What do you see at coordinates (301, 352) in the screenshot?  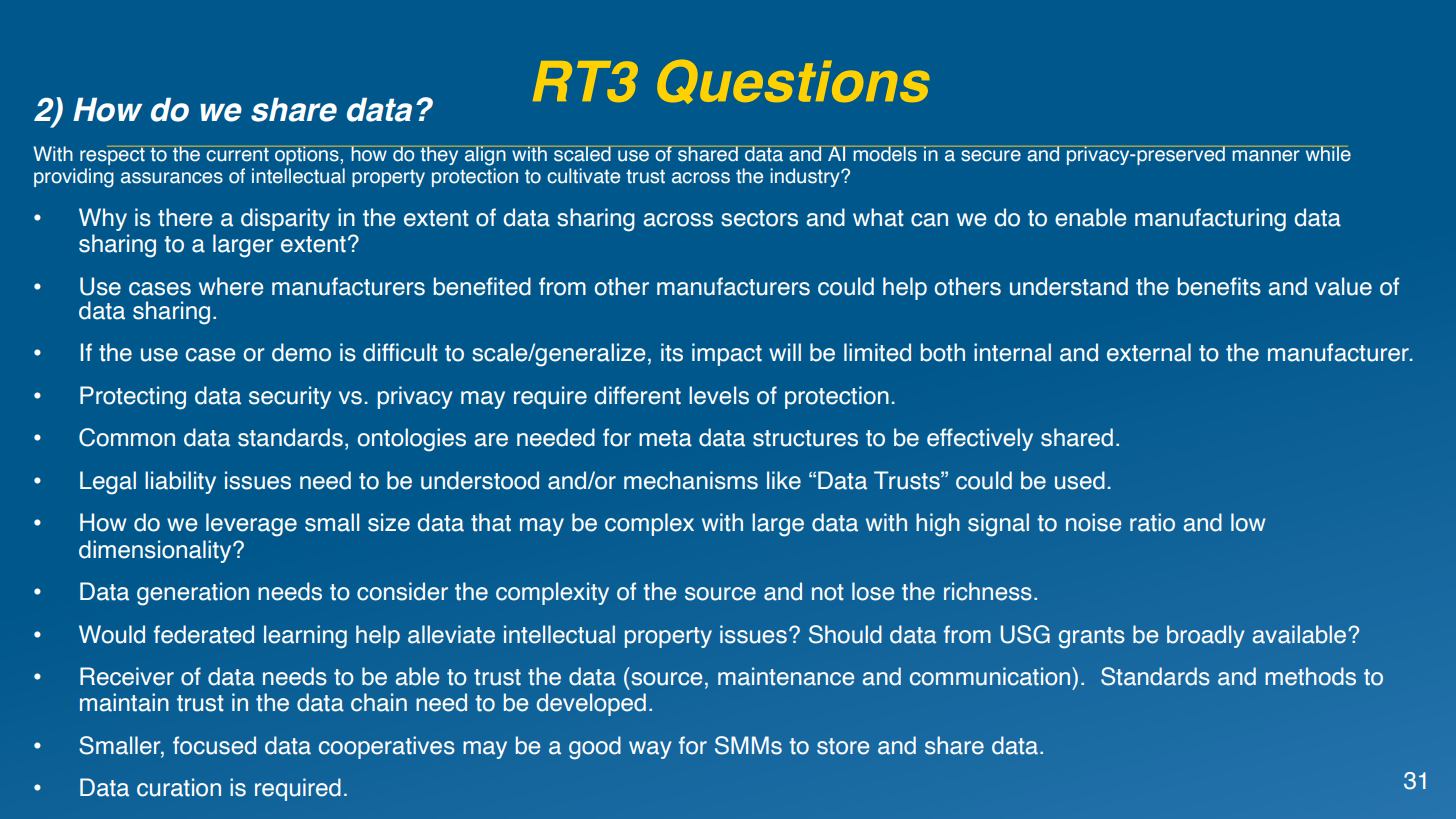 I see `demo` at bounding box center [301, 352].
